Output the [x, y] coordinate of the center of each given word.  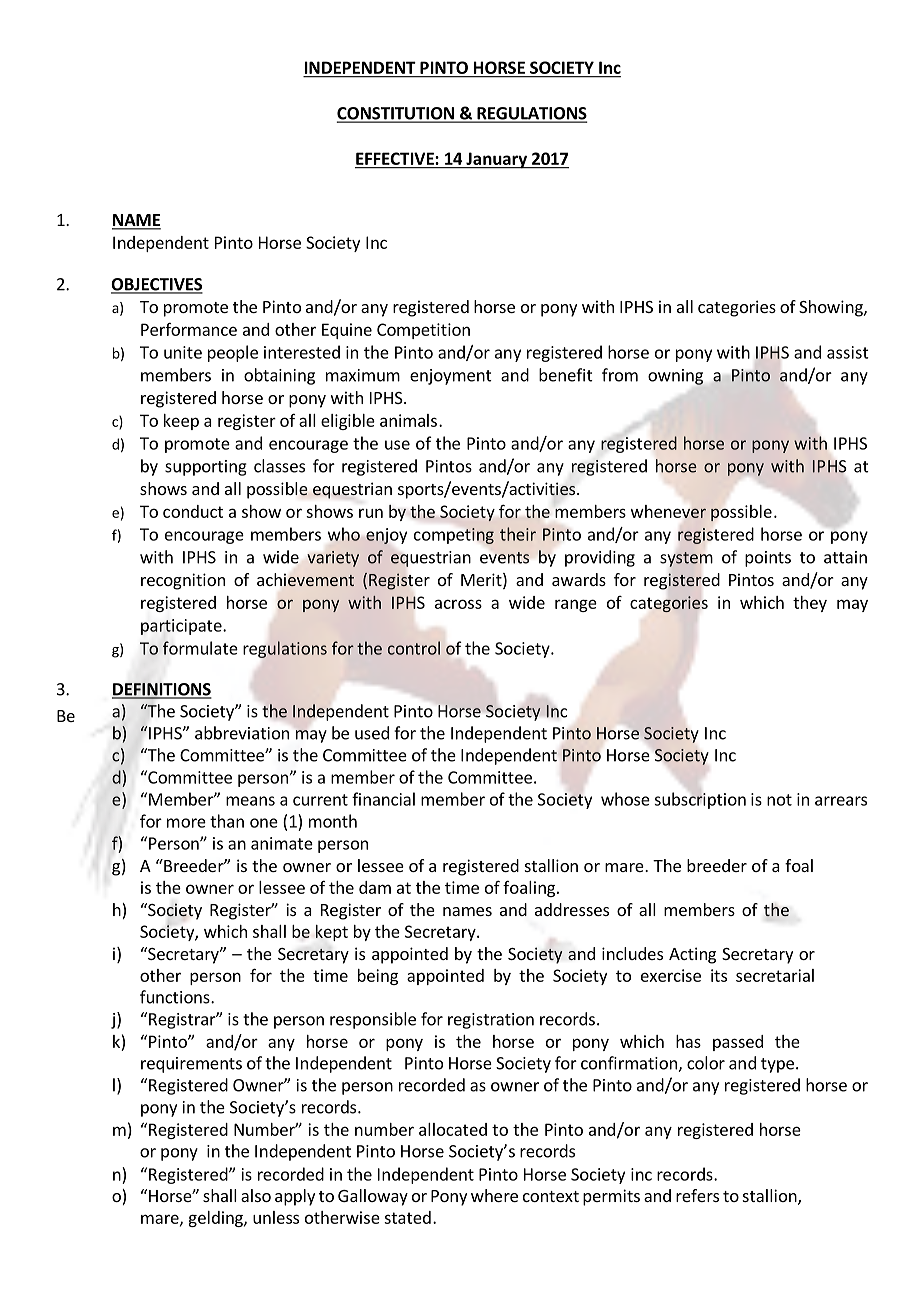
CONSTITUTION [396, 114]
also [256, 1195]
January [496, 160]
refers [697, 1195]
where [494, 1195]
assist [848, 352]
